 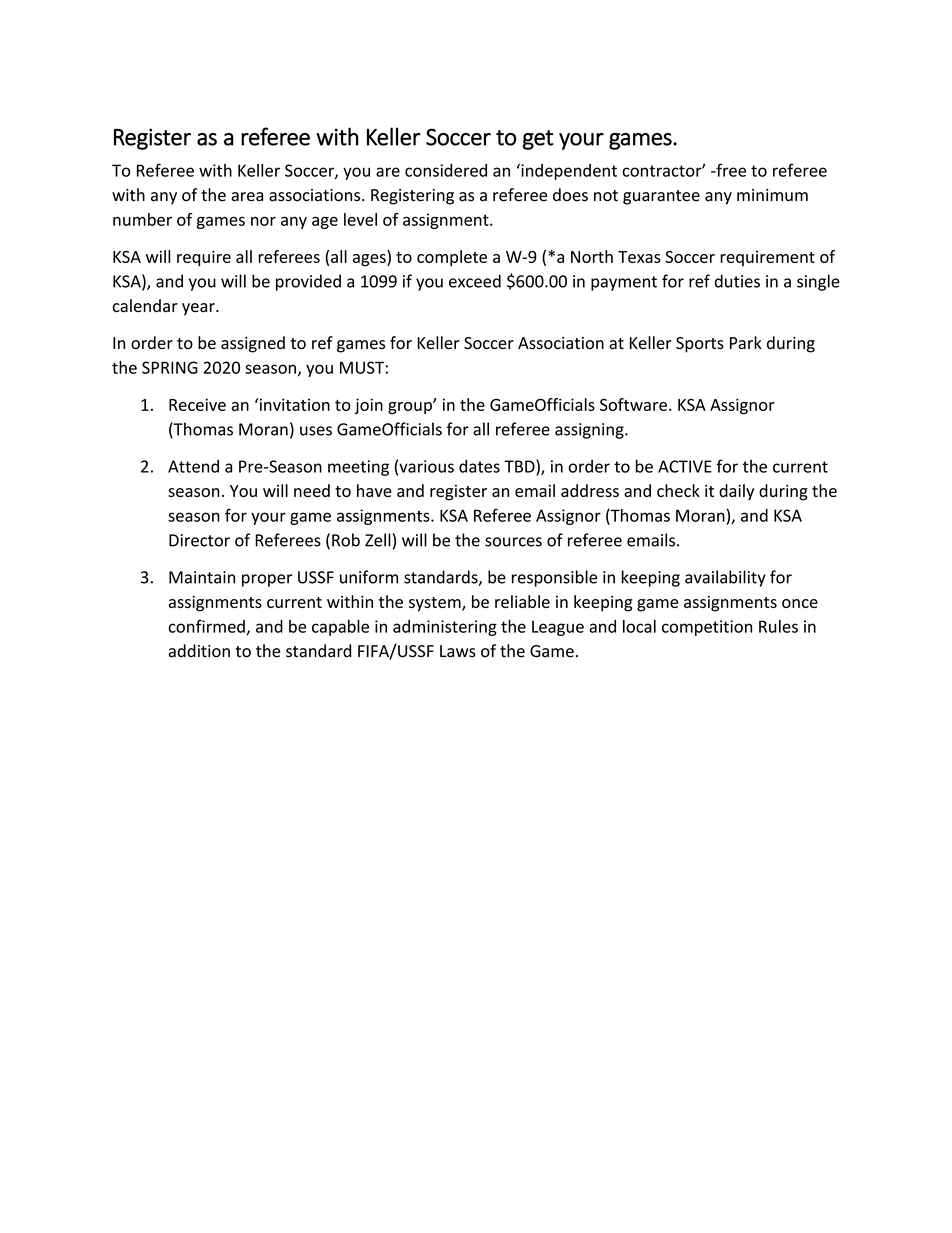 I want to click on Park, so click(x=746, y=342).
